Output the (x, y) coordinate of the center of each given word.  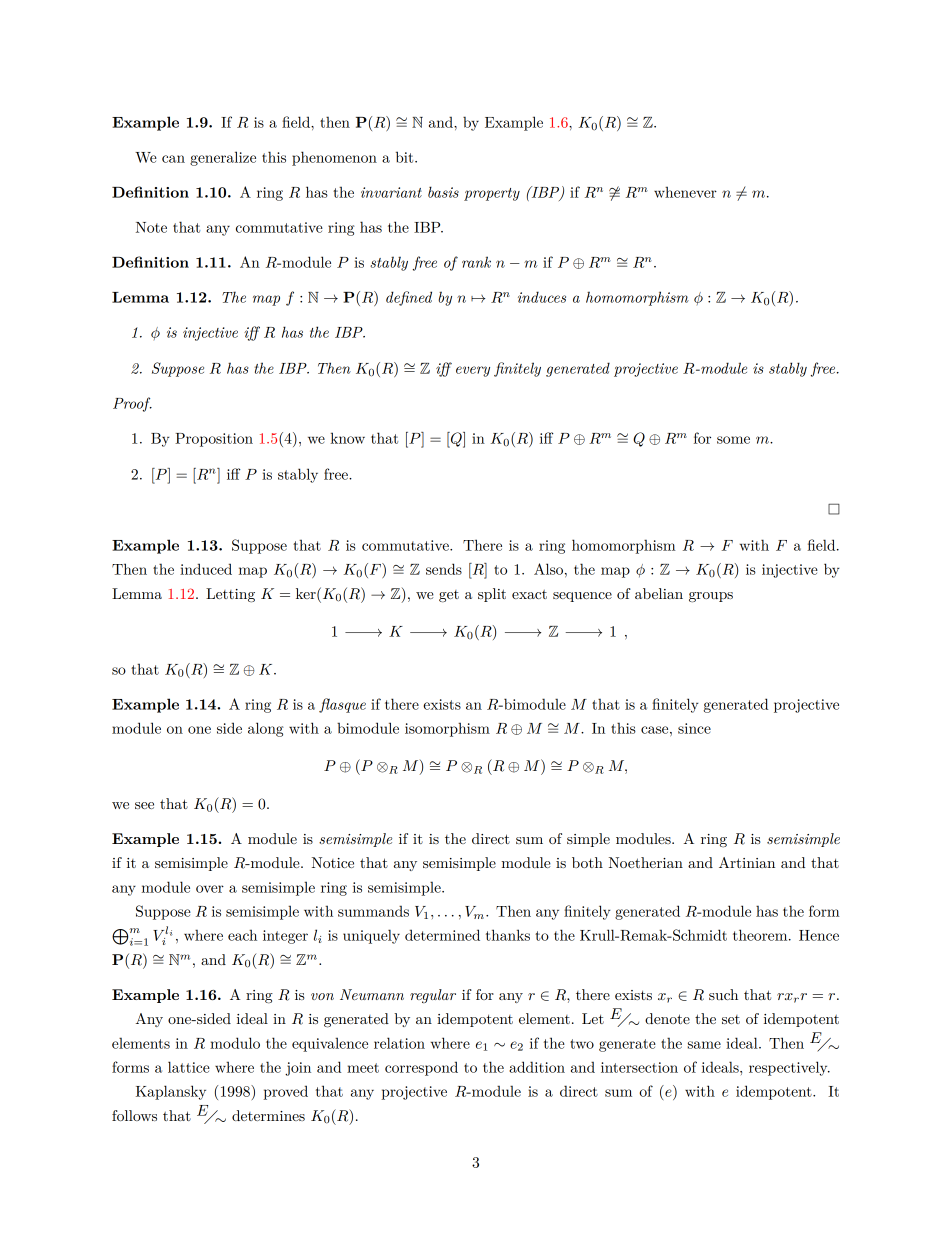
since (694, 728)
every (473, 371)
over (210, 889)
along (266, 729)
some (733, 440)
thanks (508, 935)
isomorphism (447, 730)
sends (444, 569)
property (492, 194)
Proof (132, 404)
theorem (761, 935)
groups (711, 597)
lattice (189, 1067)
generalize (223, 158)
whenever (685, 192)
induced (206, 569)
